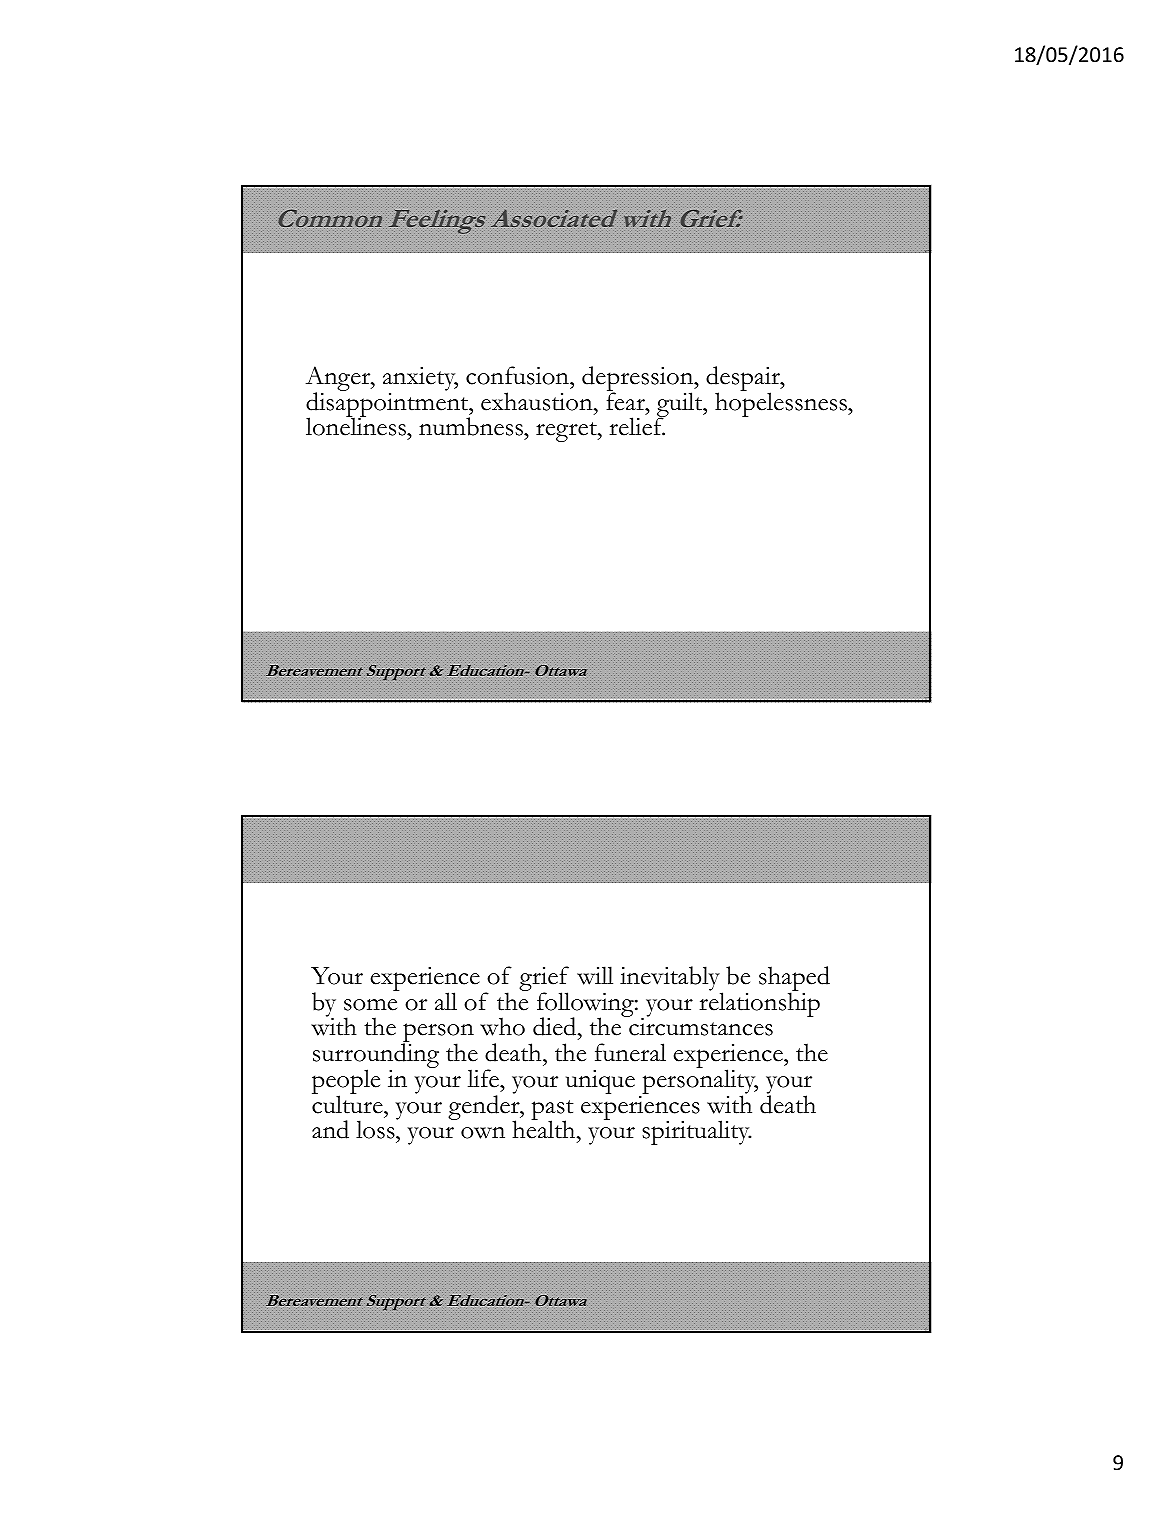 This screenshot has height=1518, width=1173. What do you see at coordinates (626, 400) in the screenshot?
I see `fear` at bounding box center [626, 400].
